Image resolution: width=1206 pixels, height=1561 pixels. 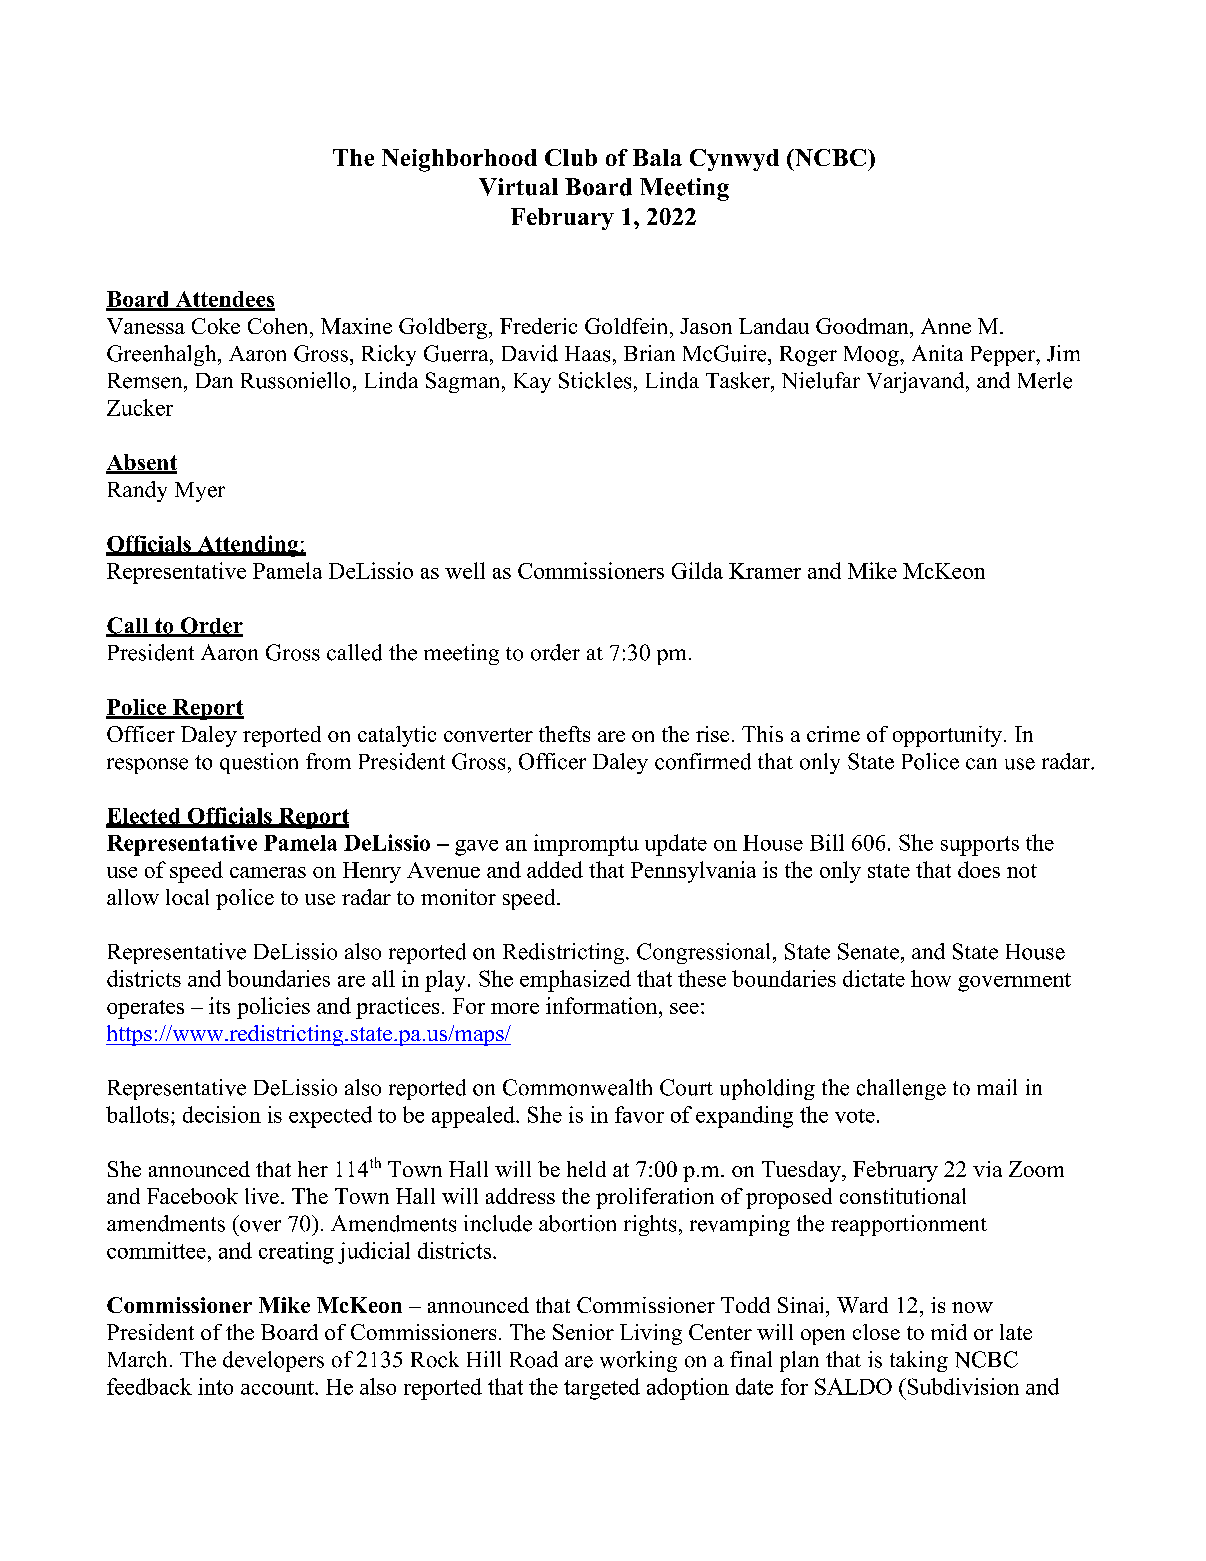 I want to click on Merle, so click(x=1045, y=380).
